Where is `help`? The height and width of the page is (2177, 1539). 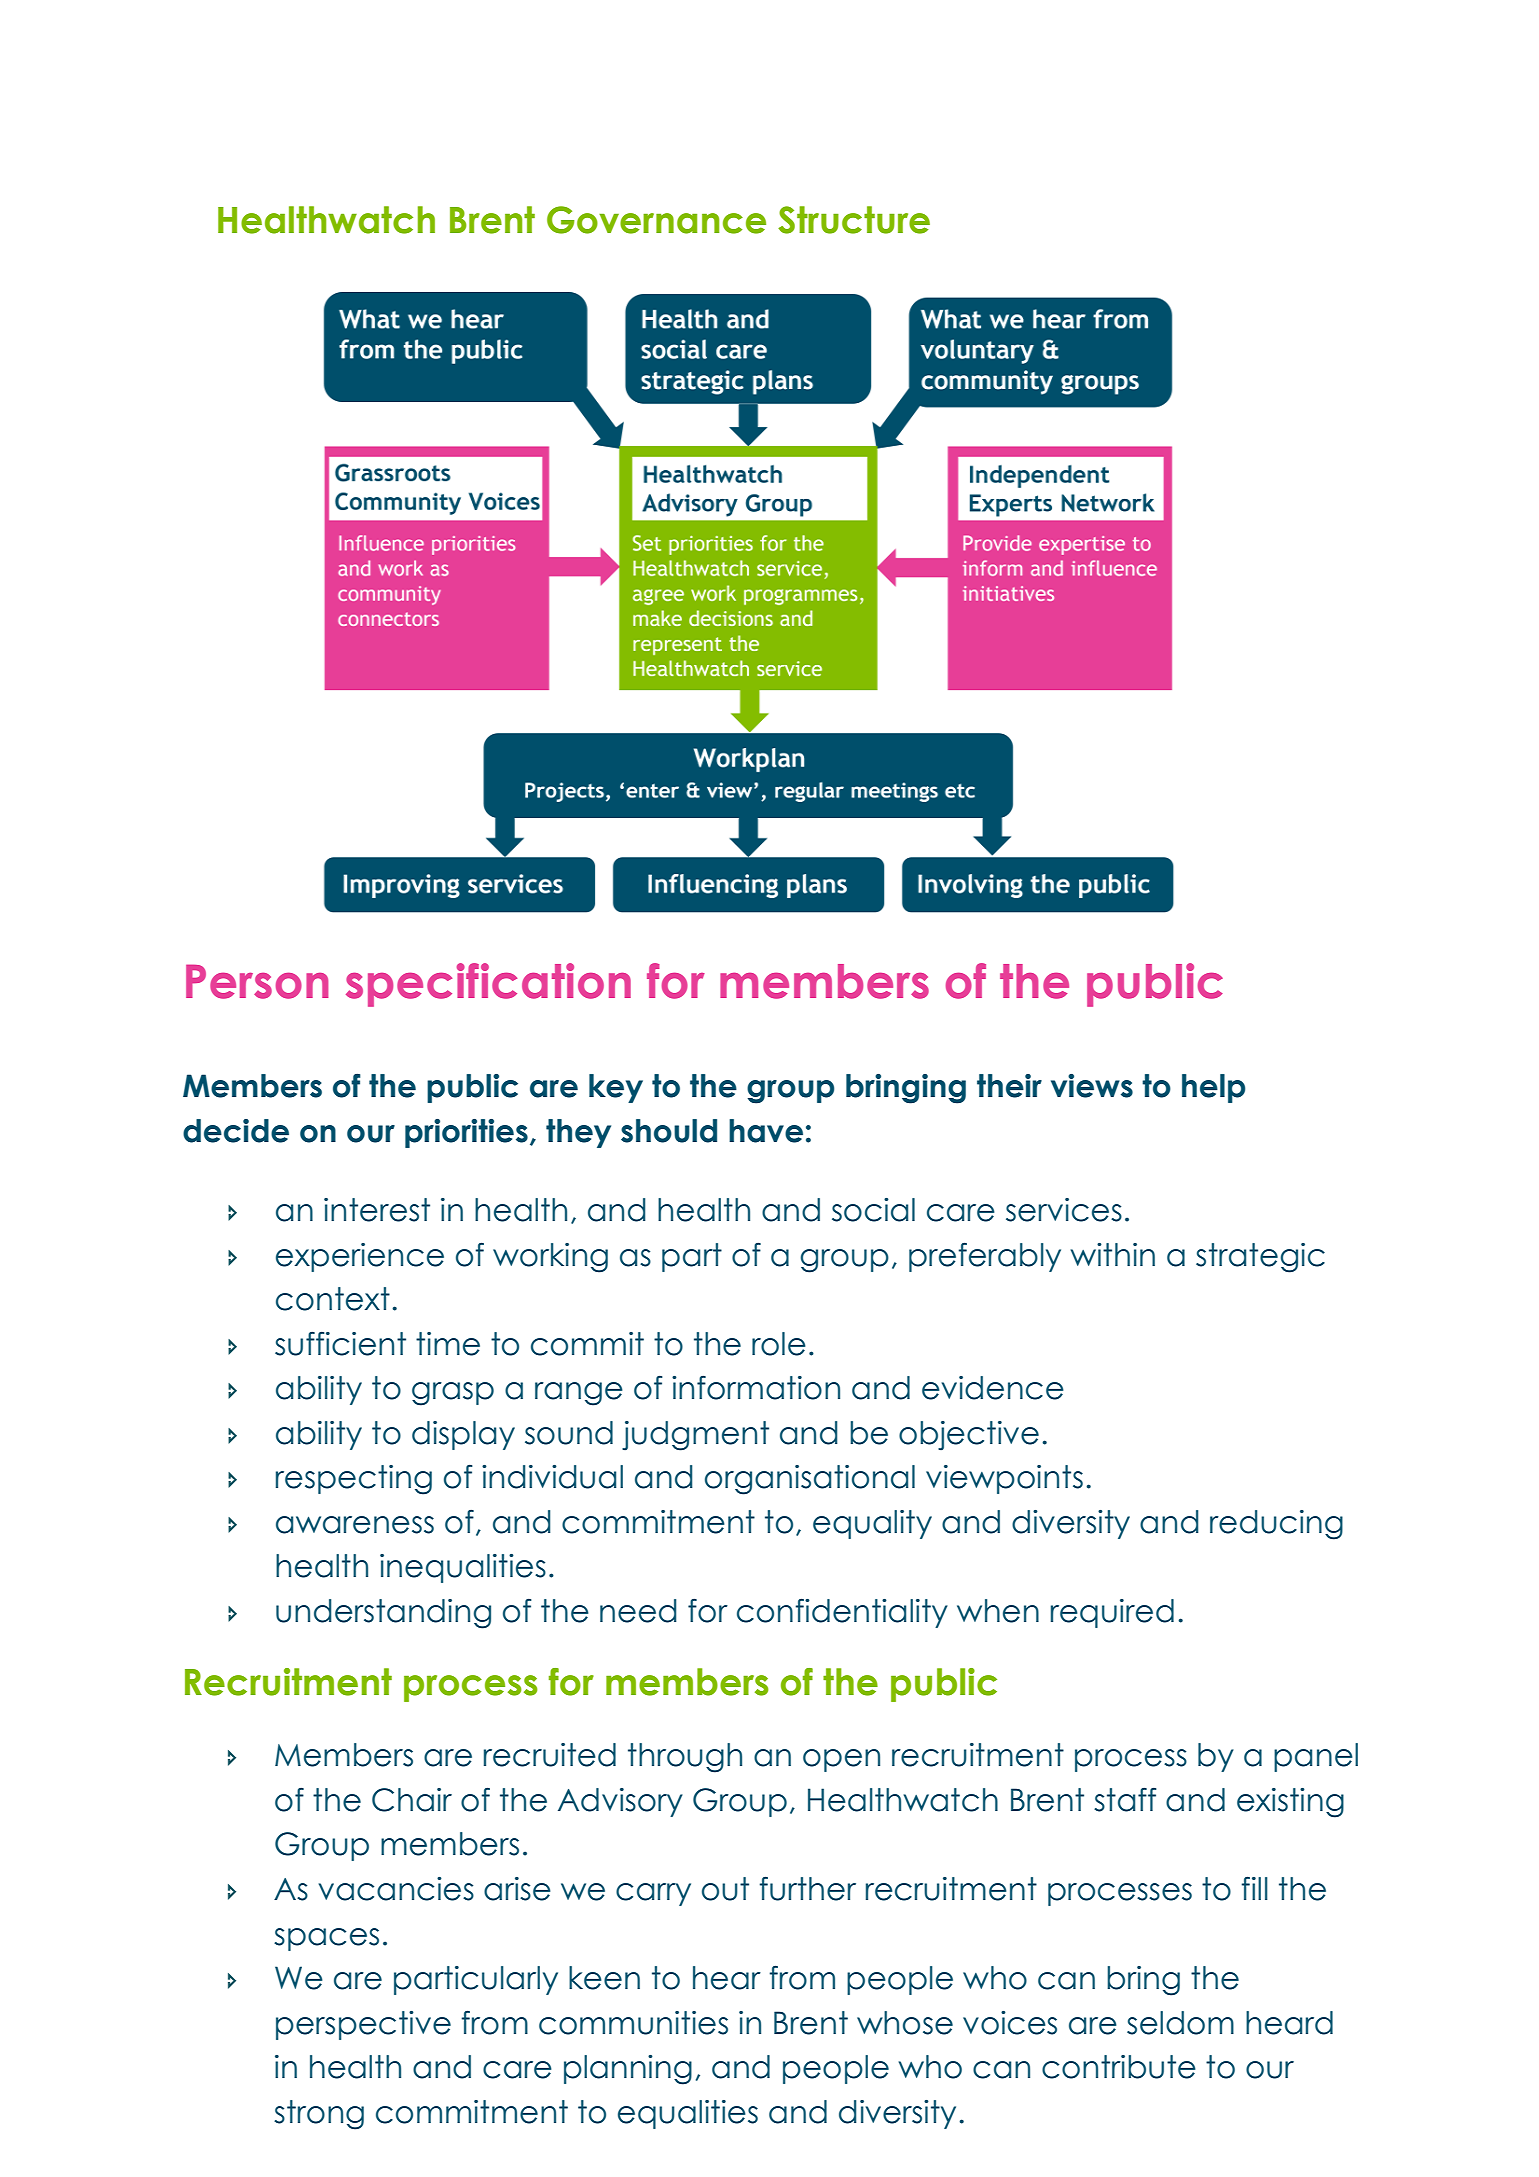 help is located at coordinates (1213, 1088).
